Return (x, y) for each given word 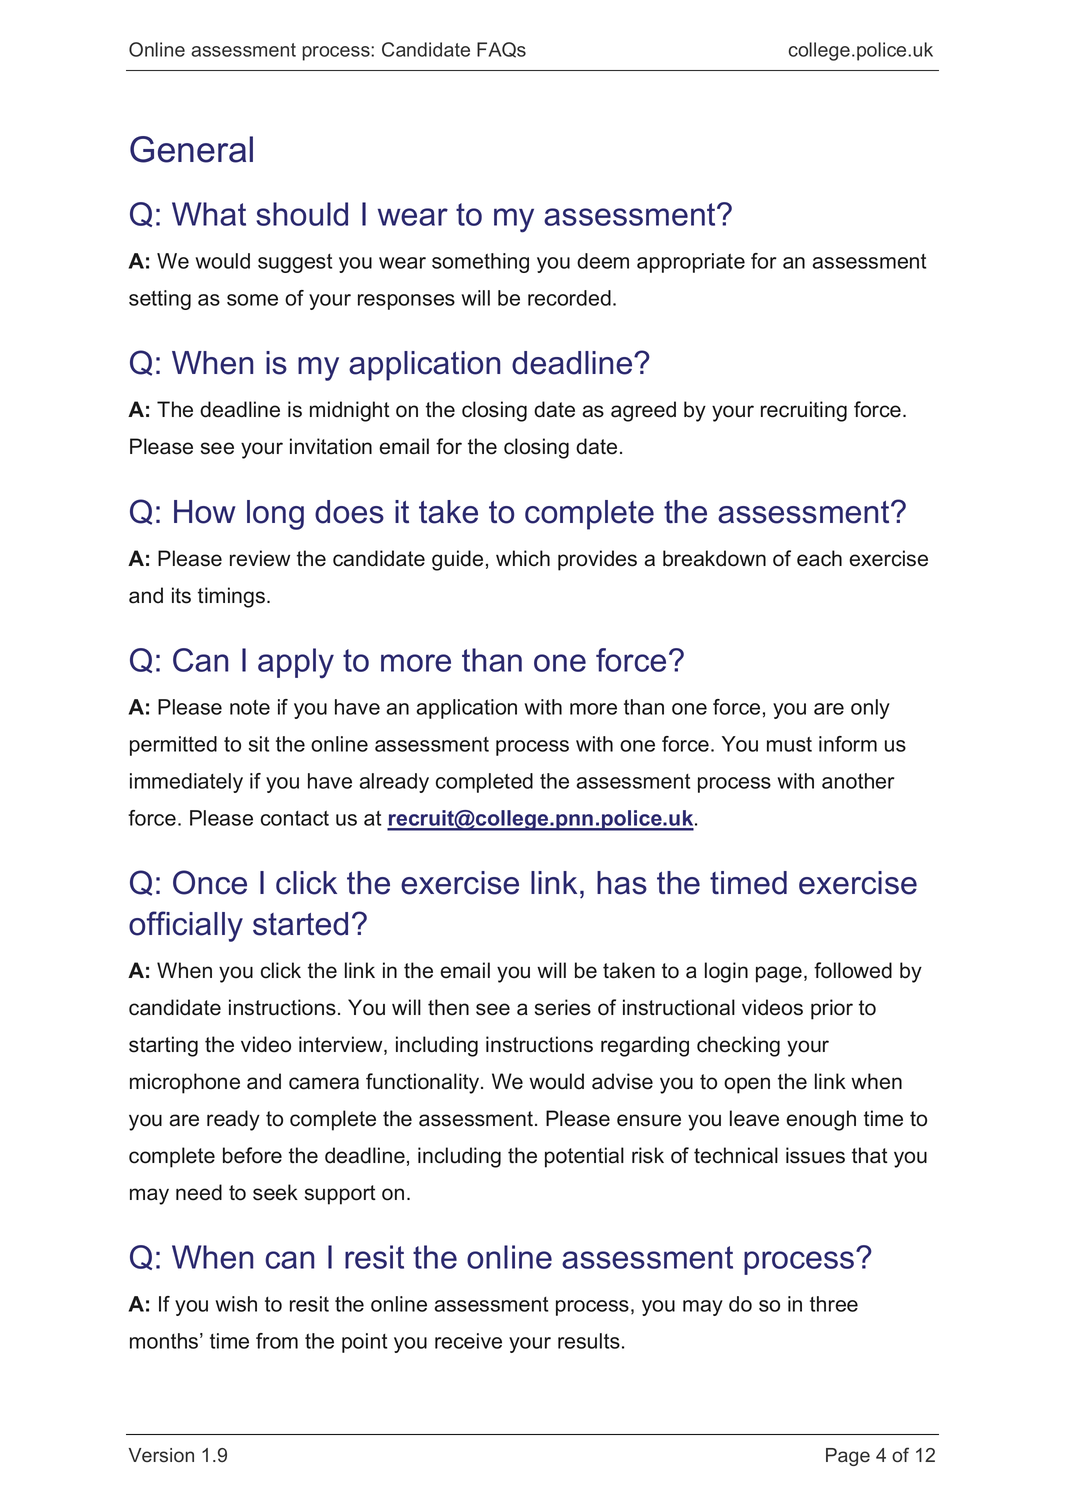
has (622, 883)
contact (295, 818)
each (819, 558)
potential (584, 1157)
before (252, 1155)
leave (754, 1118)
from (277, 1341)
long (275, 515)
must (789, 744)
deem (603, 261)
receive (468, 1341)
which (523, 558)
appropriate (691, 263)
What (209, 214)
